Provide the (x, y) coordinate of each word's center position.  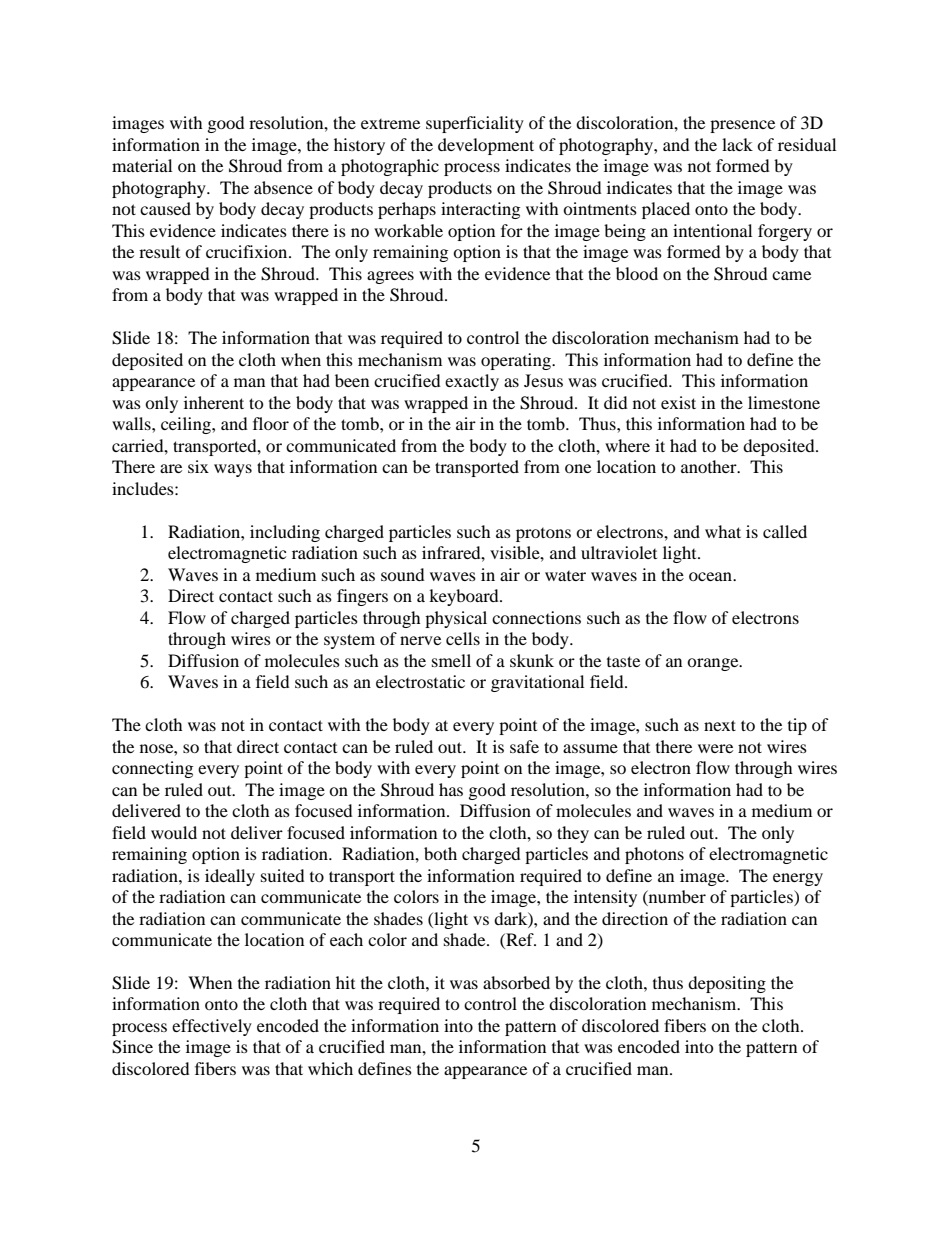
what (723, 531)
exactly (472, 382)
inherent (214, 402)
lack (737, 144)
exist (678, 402)
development (486, 146)
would (174, 832)
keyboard (465, 597)
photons (654, 855)
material (142, 165)
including (285, 533)
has (451, 789)
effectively (212, 1027)
